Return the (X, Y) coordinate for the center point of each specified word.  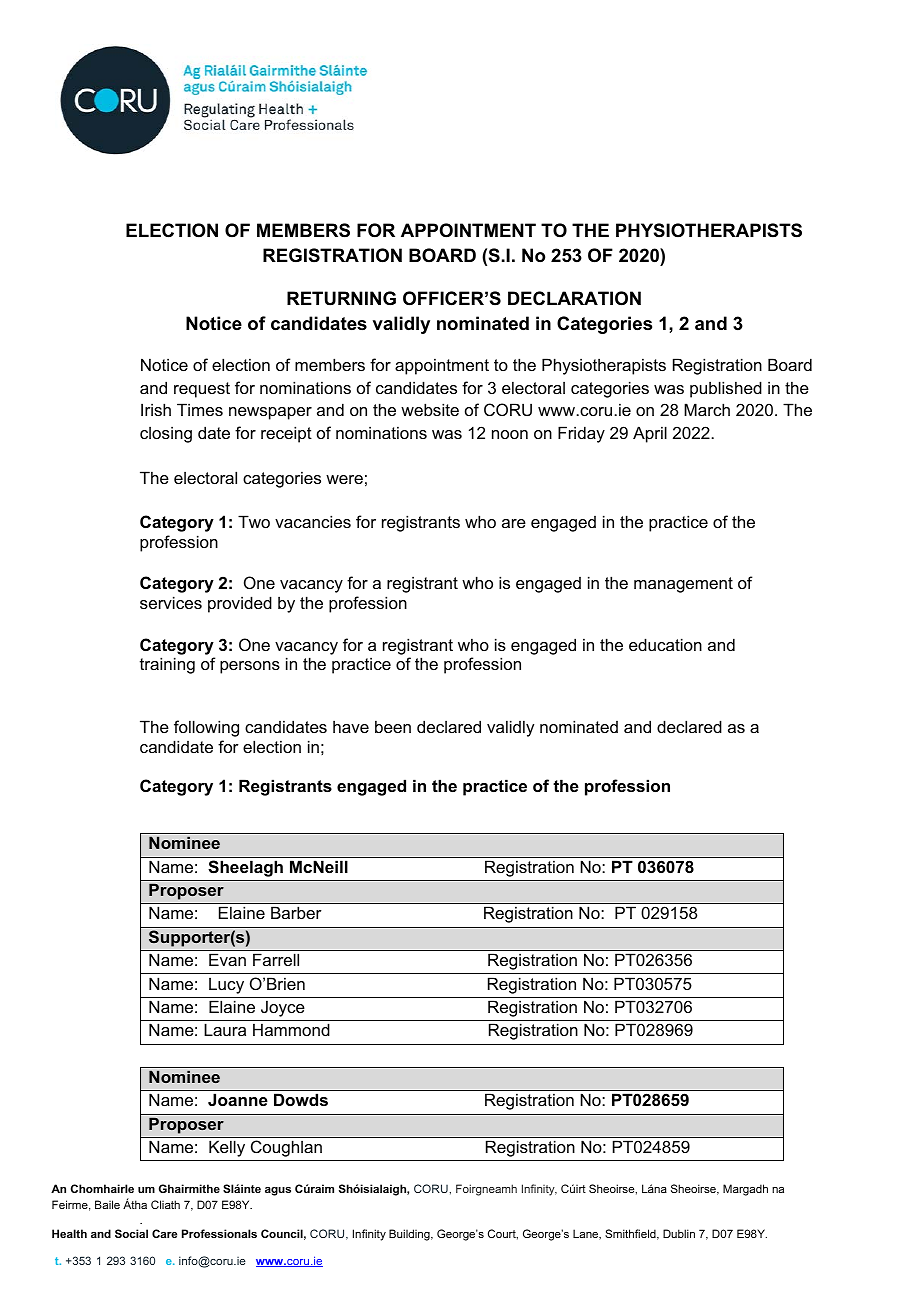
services (171, 602)
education (665, 644)
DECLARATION (574, 298)
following (206, 728)
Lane (587, 1234)
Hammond (291, 1029)
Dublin (679, 1233)
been (393, 726)
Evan (227, 959)
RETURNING (341, 298)
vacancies (313, 521)
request (202, 390)
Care (164, 1233)
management (683, 585)
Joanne (238, 1099)
